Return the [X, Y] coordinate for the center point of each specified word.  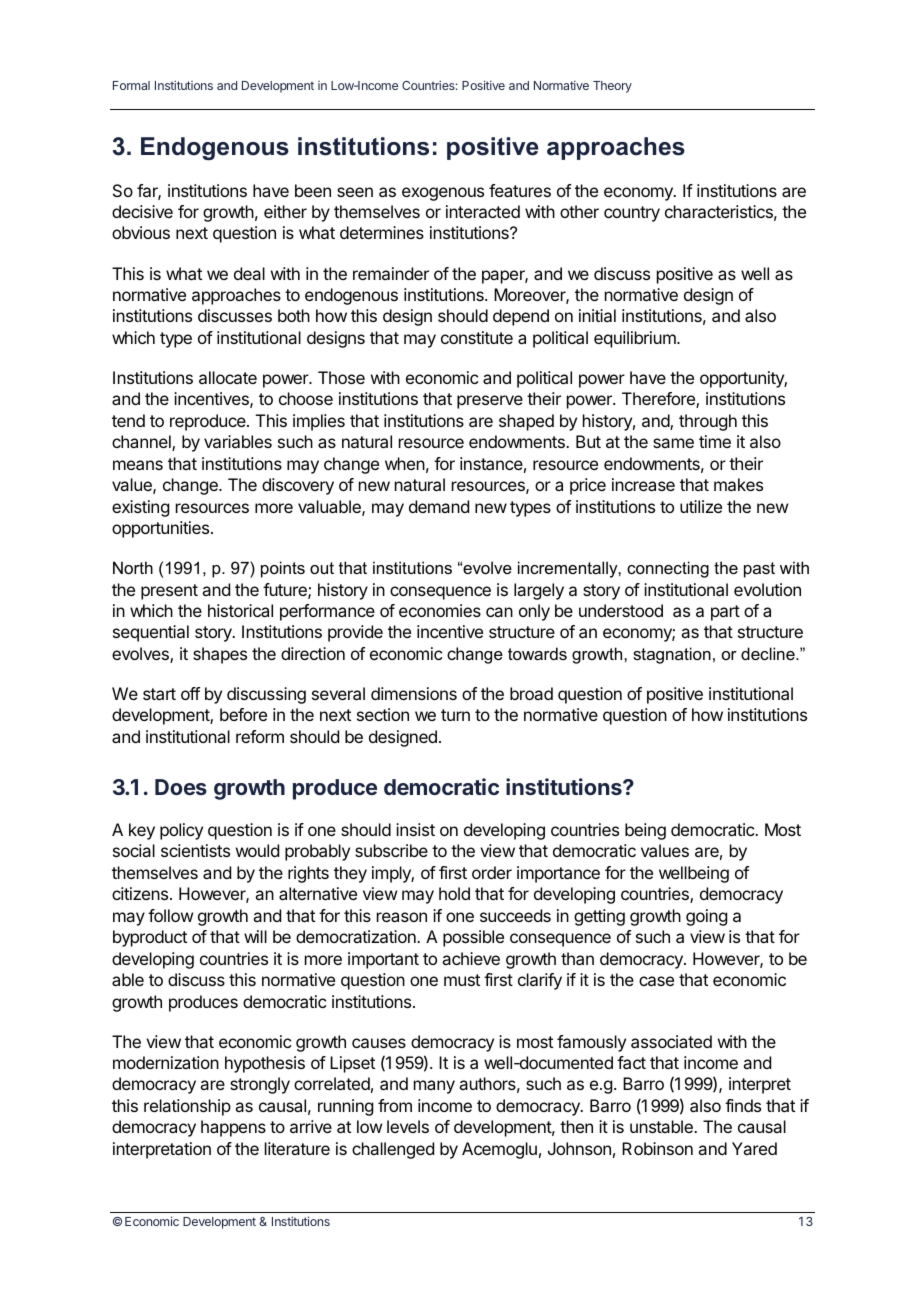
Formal [131, 85]
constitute [477, 337]
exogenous [443, 194]
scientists [195, 850]
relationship [187, 1107]
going [706, 917]
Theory [612, 87]
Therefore [659, 400]
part [725, 613]
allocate [228, 377]
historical [240, 610]
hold [454, 893]
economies [440, 610]
